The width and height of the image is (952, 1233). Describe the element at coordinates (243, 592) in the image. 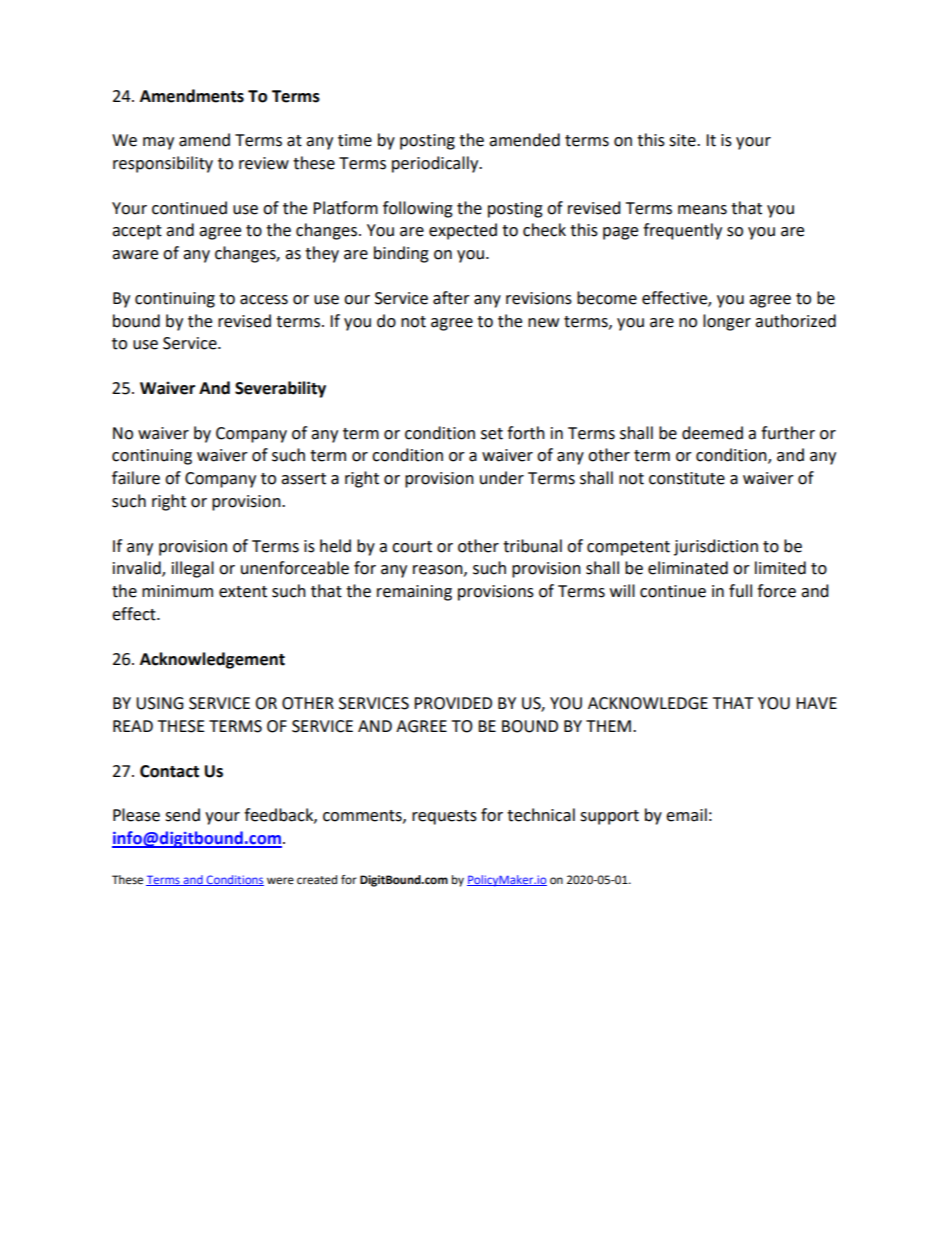

I see `extent` at that location.
